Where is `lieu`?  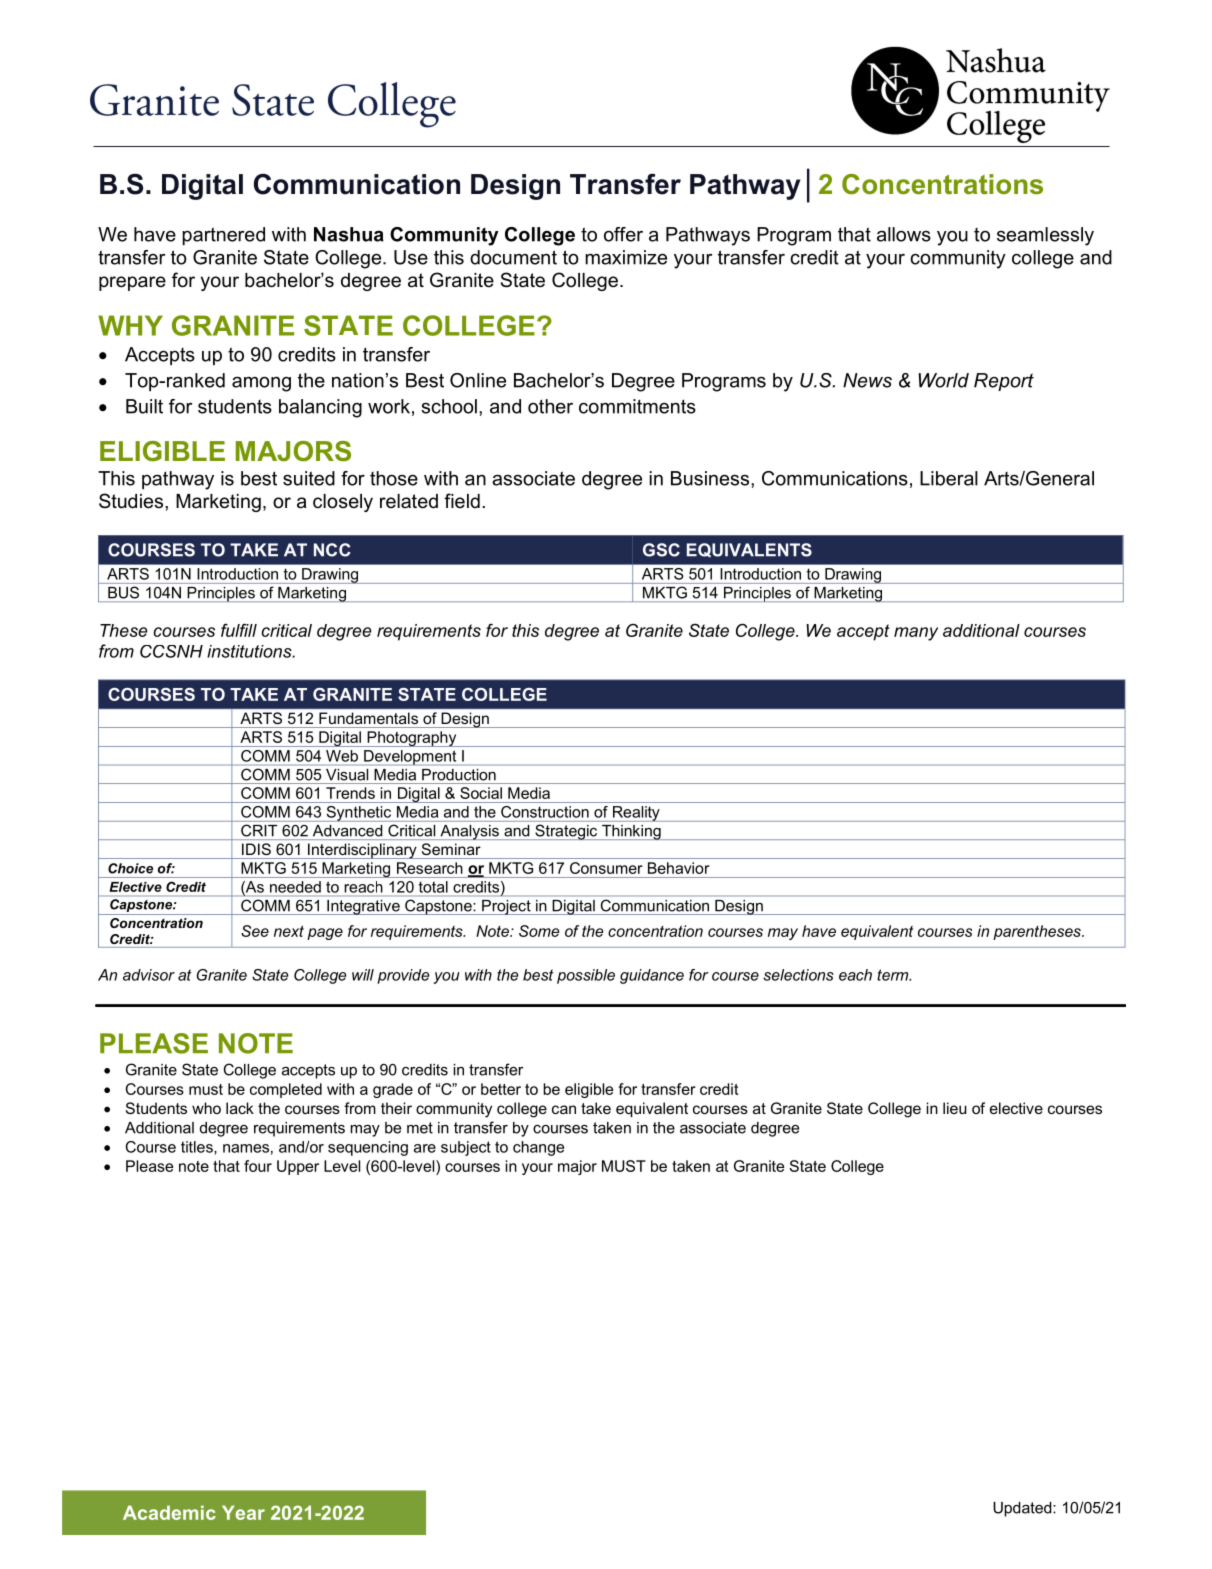
lieu is located at coordinates (955, 1108).
